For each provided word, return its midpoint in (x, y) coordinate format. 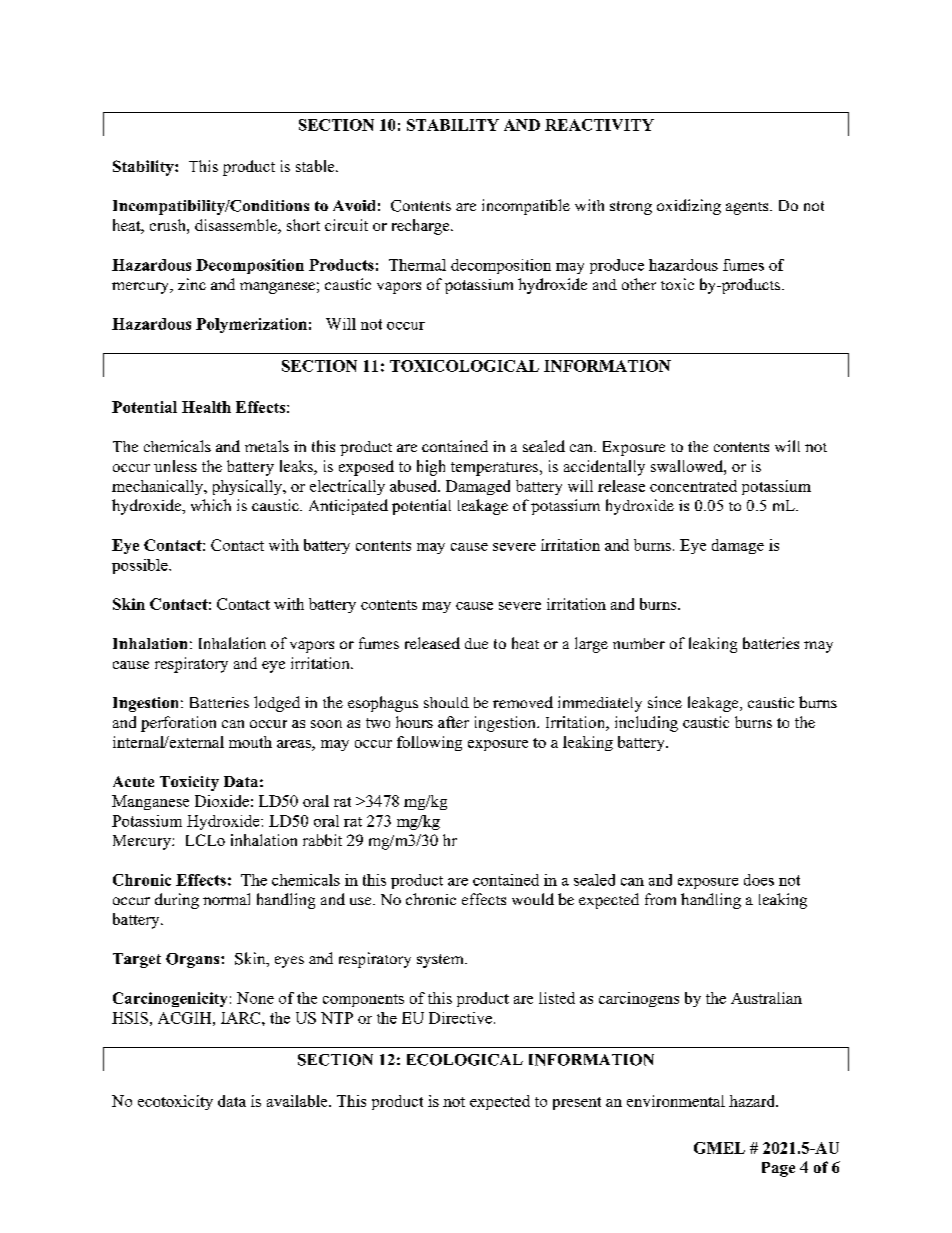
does (759, 880)
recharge (422, 227)
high (431, 468)
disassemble (237, 226)
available (298, 1101)
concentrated (693, 486)
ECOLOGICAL (465, 1060)
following (429, 743)
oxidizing (689, 207)
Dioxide (222, 801)
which (211, 505)
